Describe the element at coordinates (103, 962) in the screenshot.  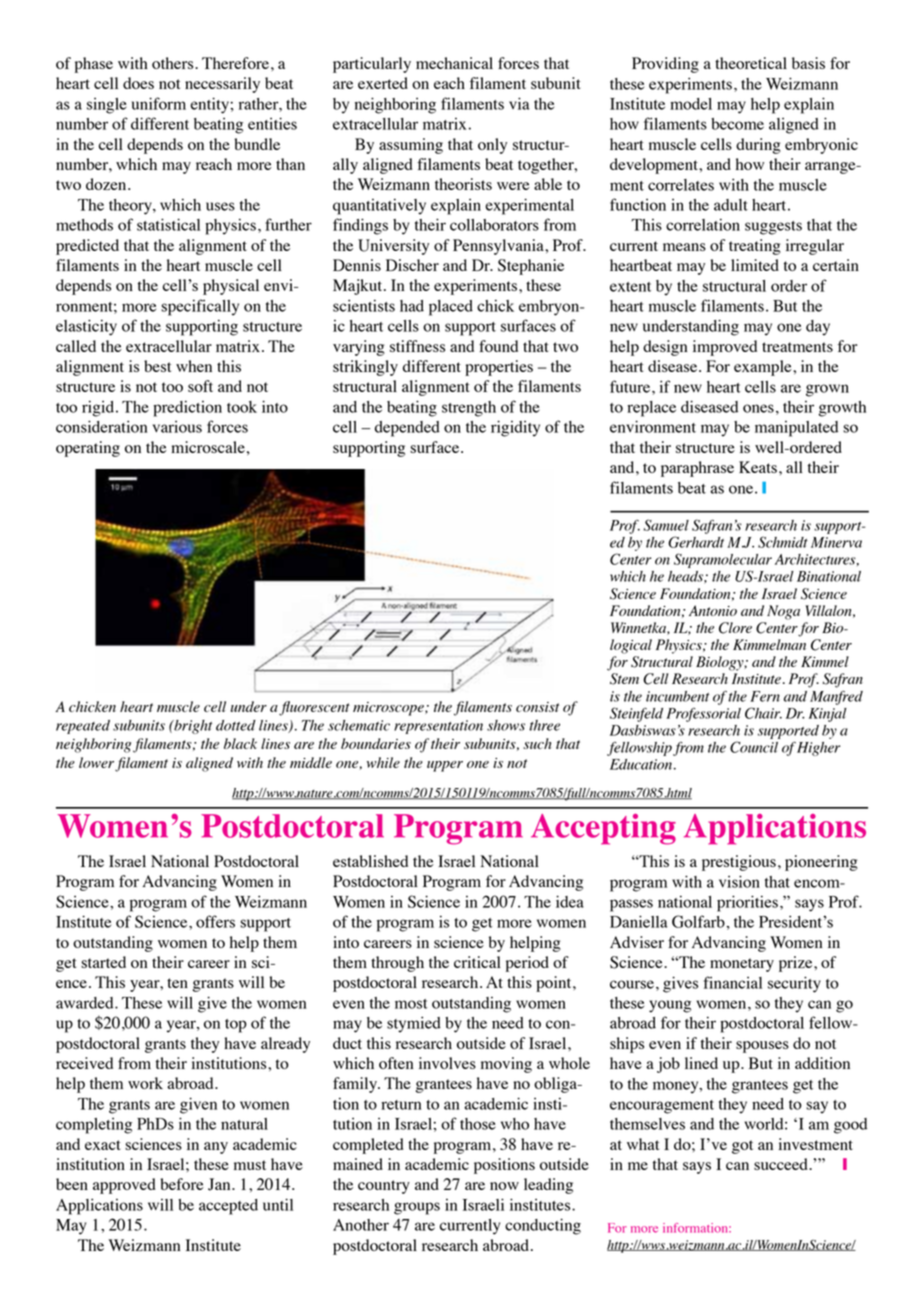
I see `started` at that location.
